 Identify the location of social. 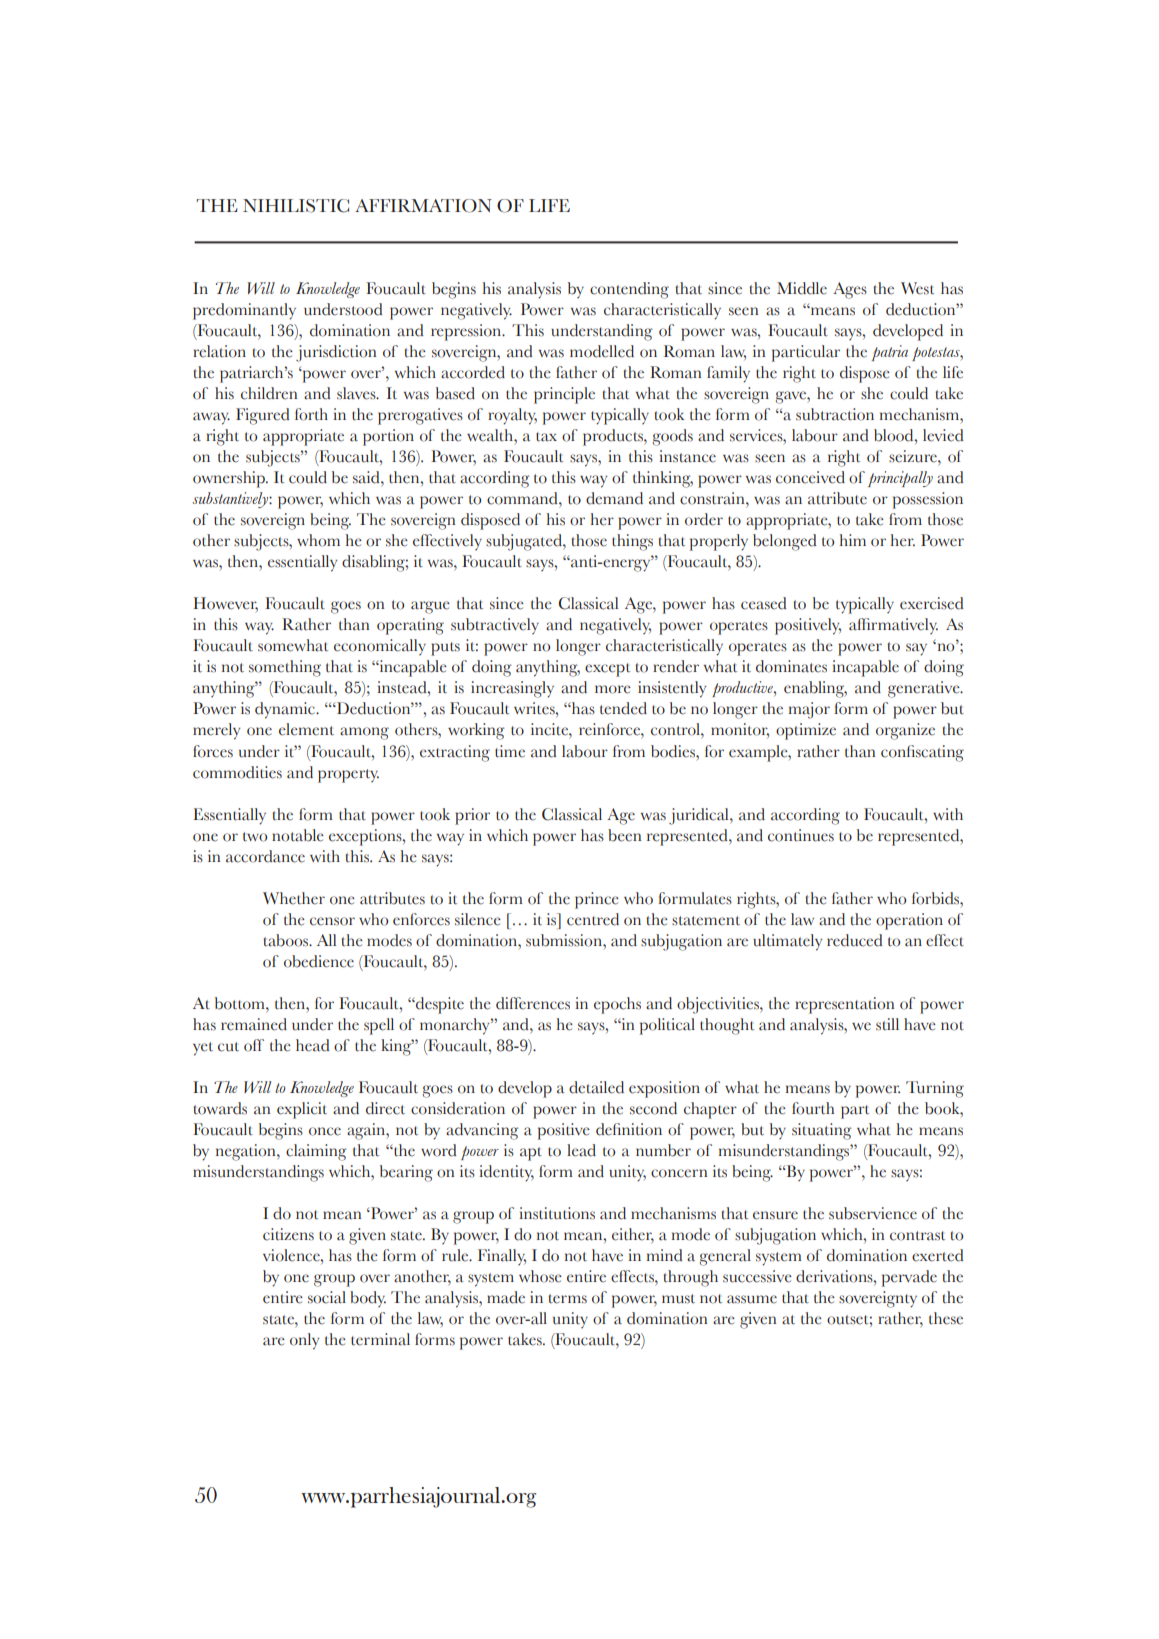
(327, 1297).
